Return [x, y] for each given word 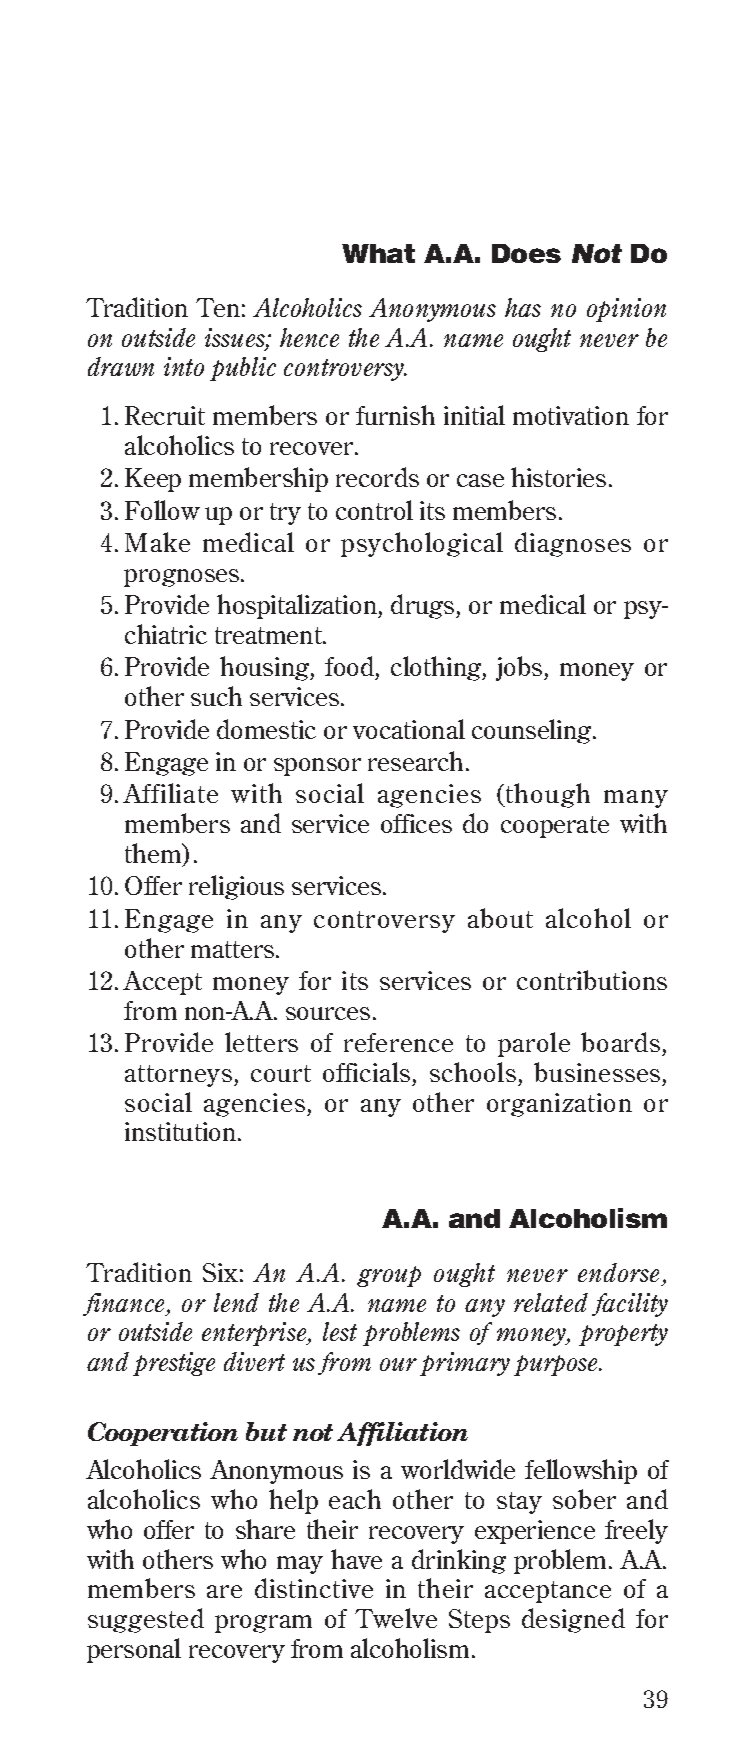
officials [366, 1072]
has [523, 307]
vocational [409, 729]
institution [182, 1131]
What [378, 253]
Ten [218, 307]
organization [559, 1105]
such [216, 696]
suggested [146, 1620]
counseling [533, 731]
